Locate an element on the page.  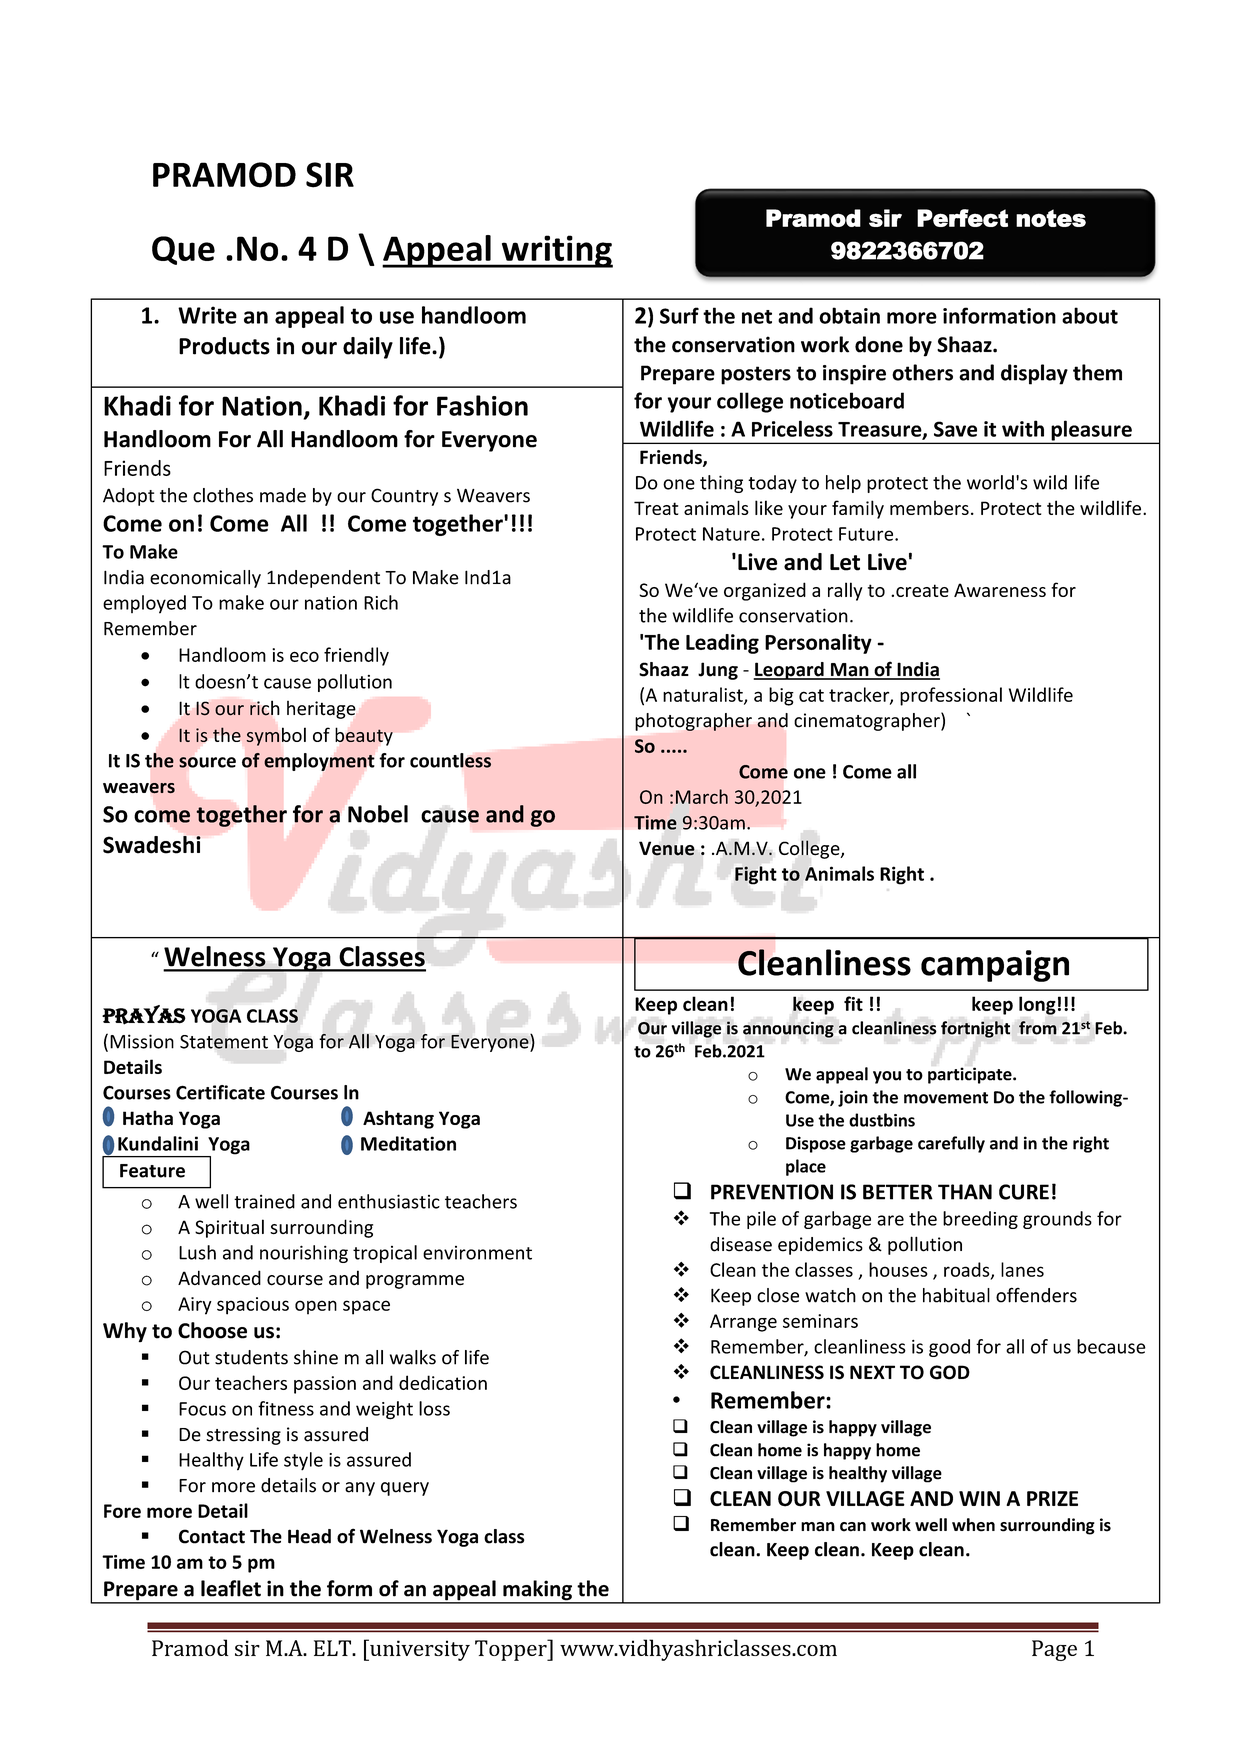
Contact is located at coordinates (212, 1536).
